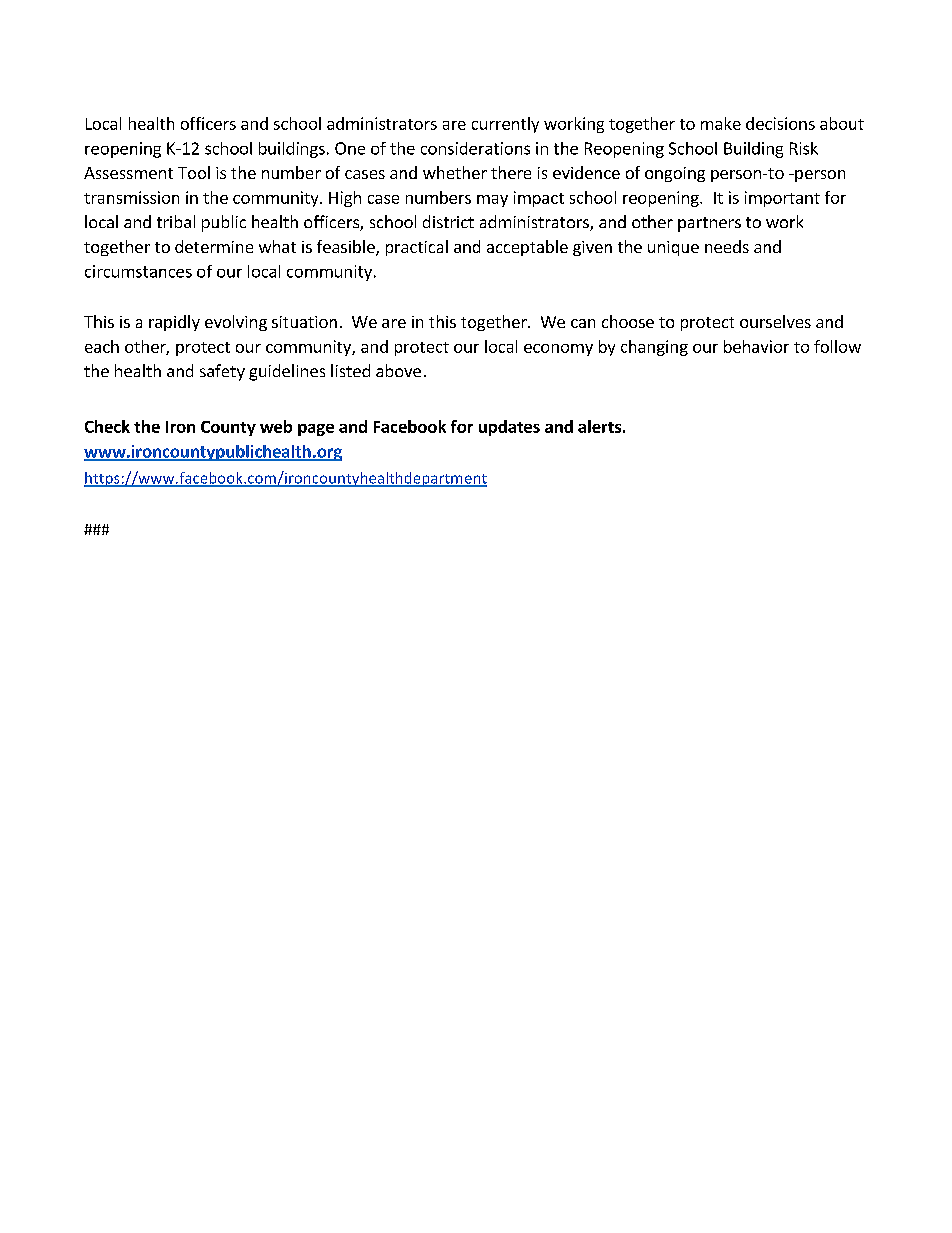  What do you see at coordinates (107, 426) in the screenshot?
I see `Check` at bounding box center [107, 426].
